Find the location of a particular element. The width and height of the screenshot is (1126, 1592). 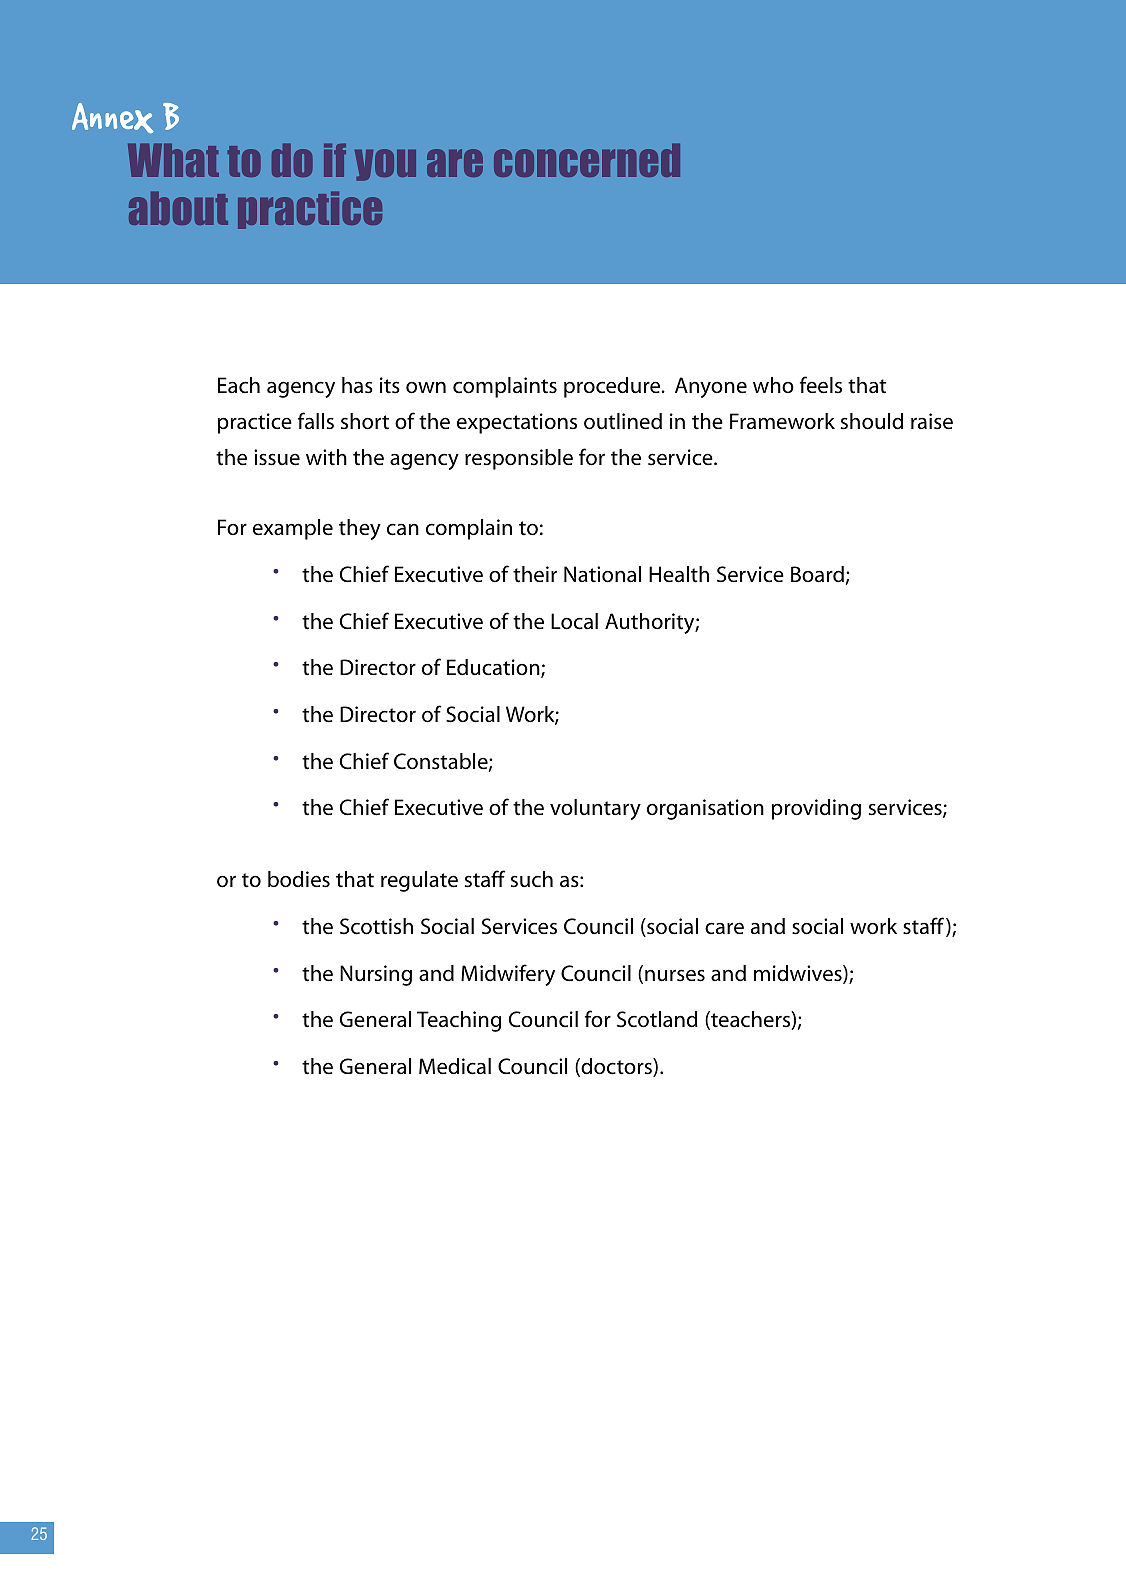

example is located at coordinates (293, 529).
